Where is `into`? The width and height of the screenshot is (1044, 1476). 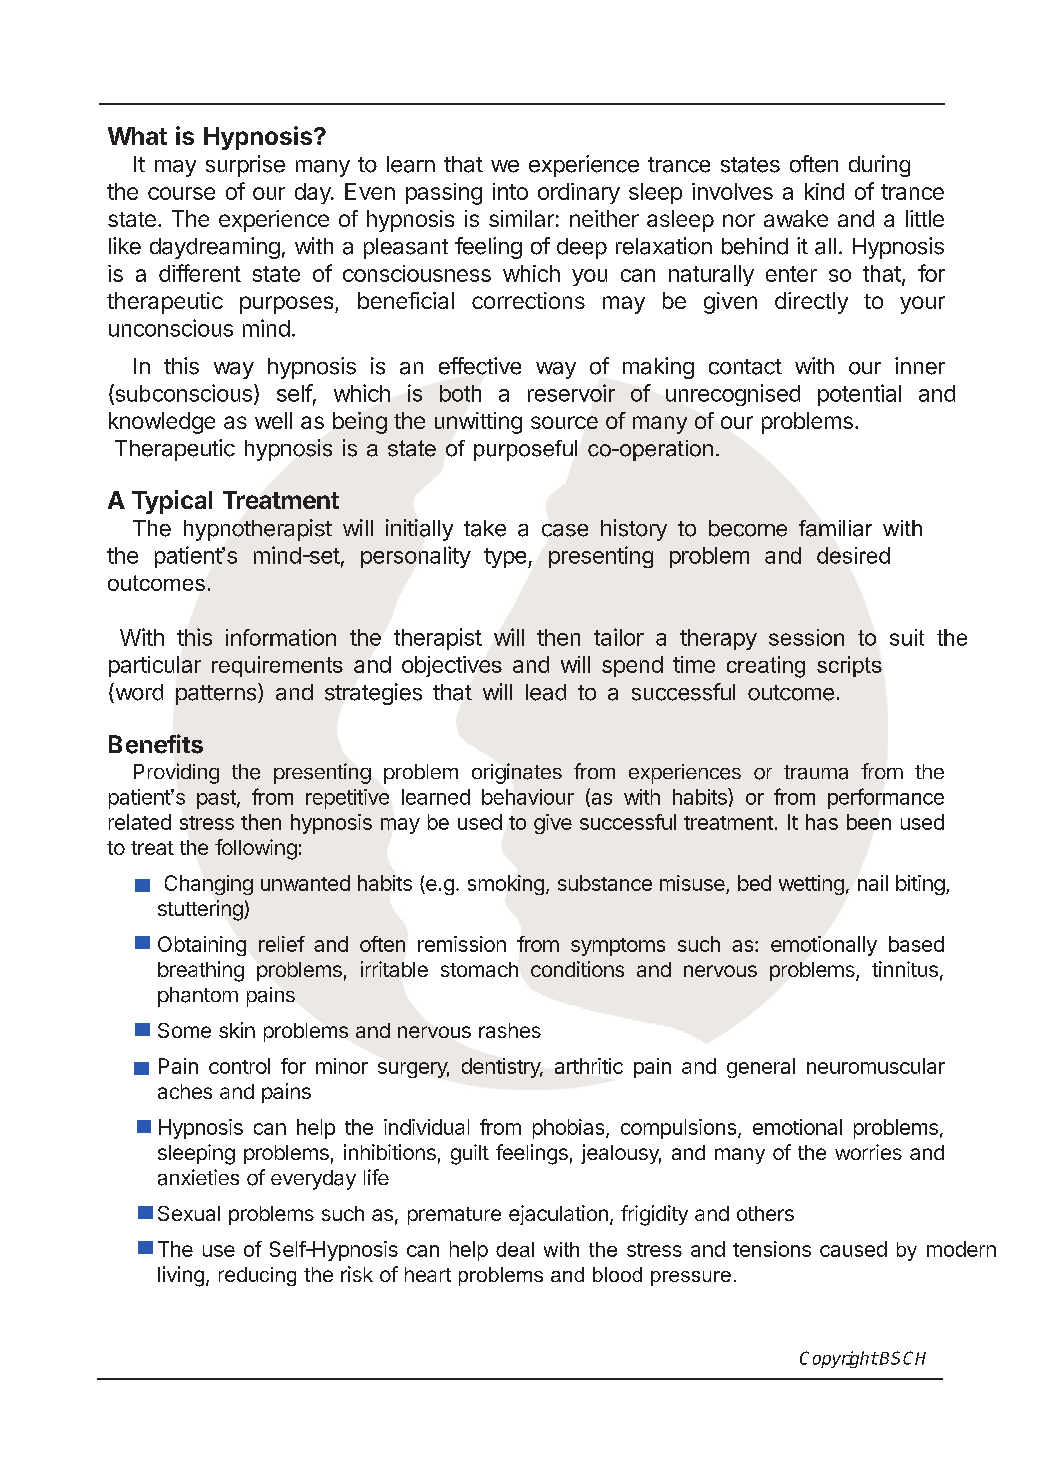
into is located at coordinates (510, 191).
